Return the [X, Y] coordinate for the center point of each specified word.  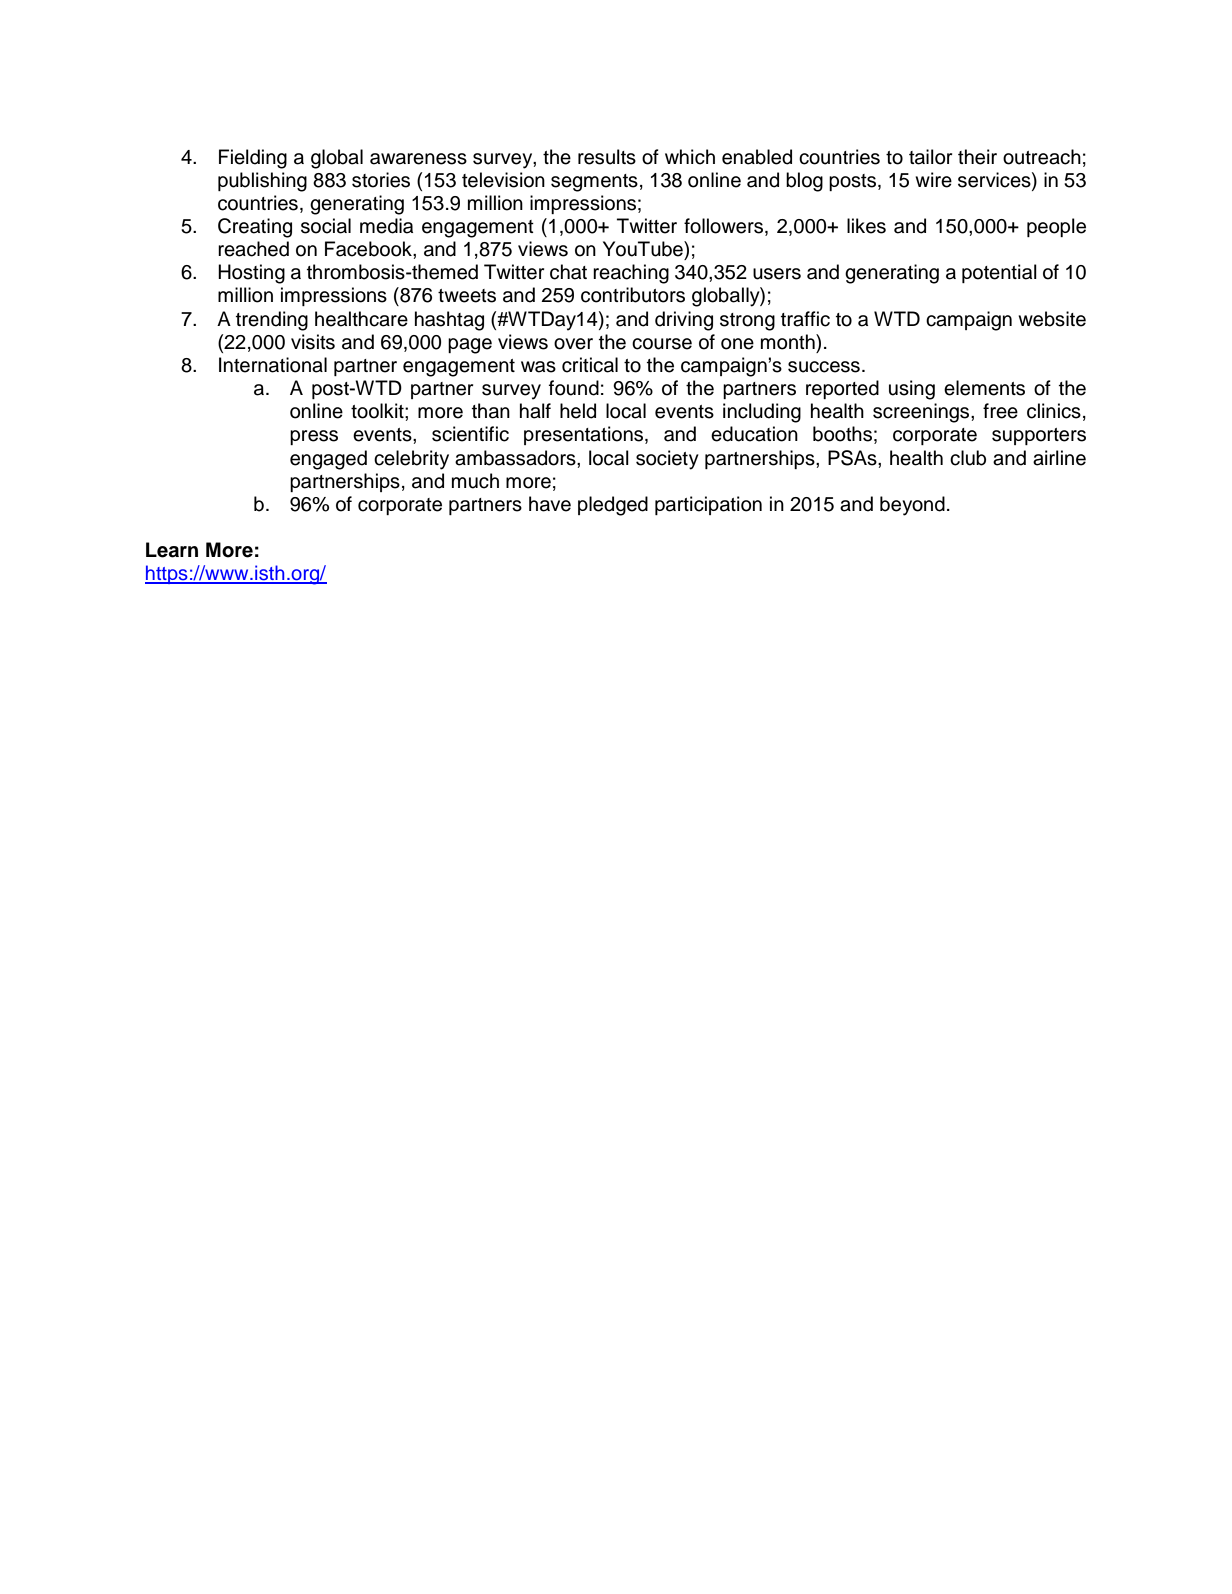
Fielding [253, 159]
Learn [172, 550]
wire [933, 180]
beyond [912, 506]
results [607, 157]
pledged [613, 506]
